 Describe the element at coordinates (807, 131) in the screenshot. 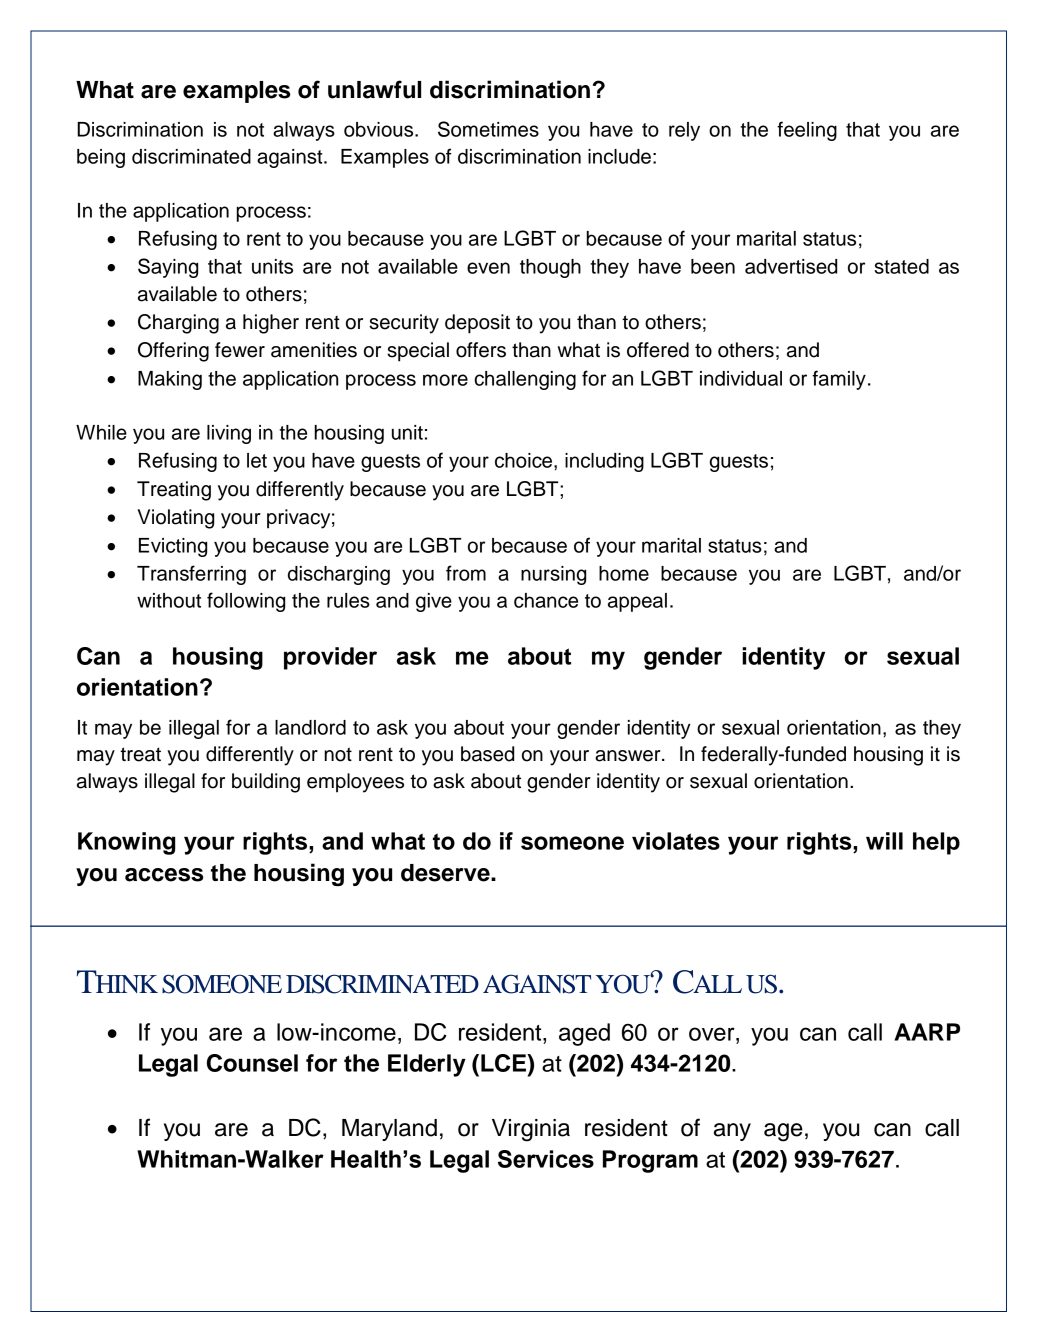

I see `feeling` at that location.
